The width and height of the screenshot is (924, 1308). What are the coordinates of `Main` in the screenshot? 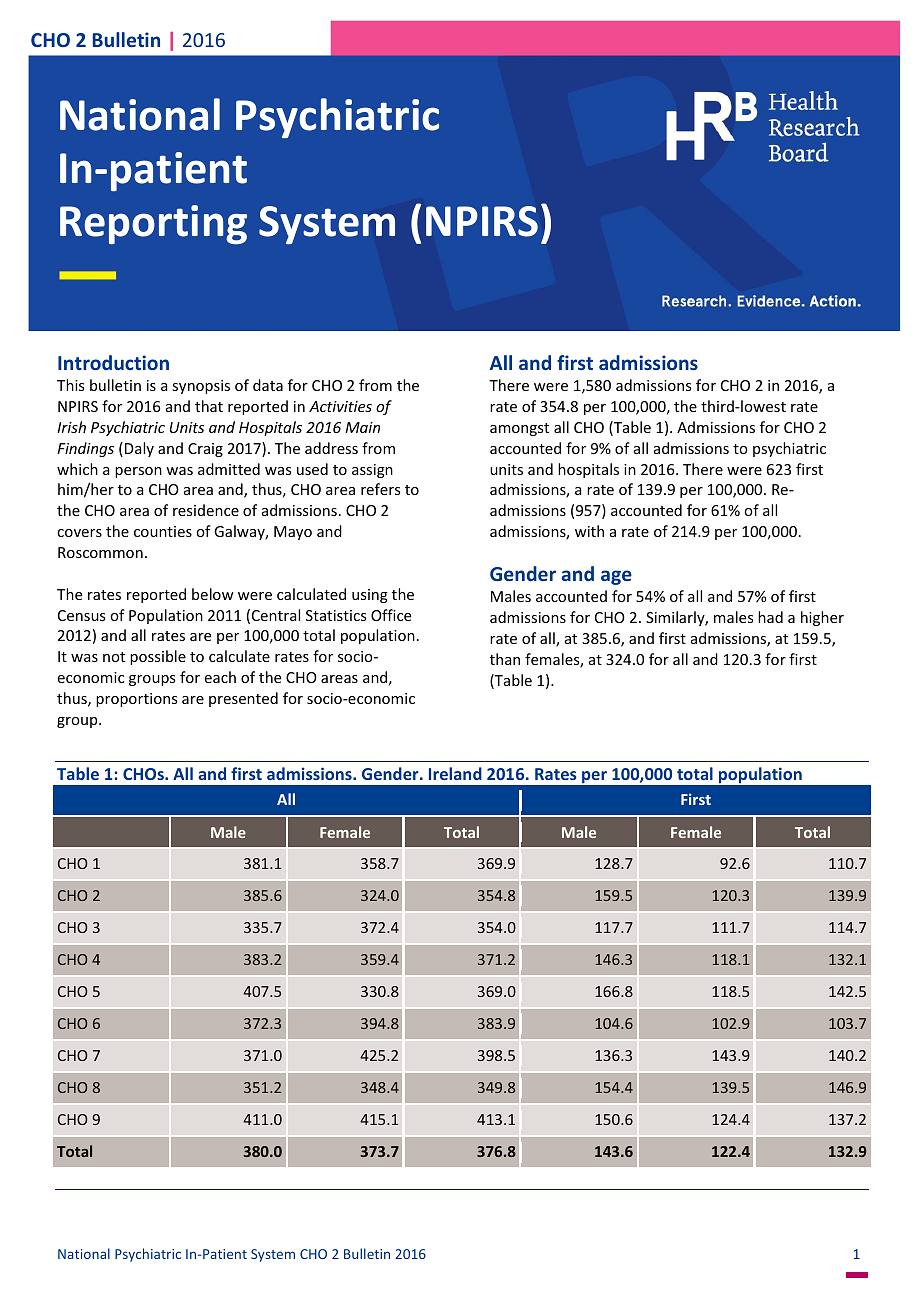 It's located at (362, 427).
